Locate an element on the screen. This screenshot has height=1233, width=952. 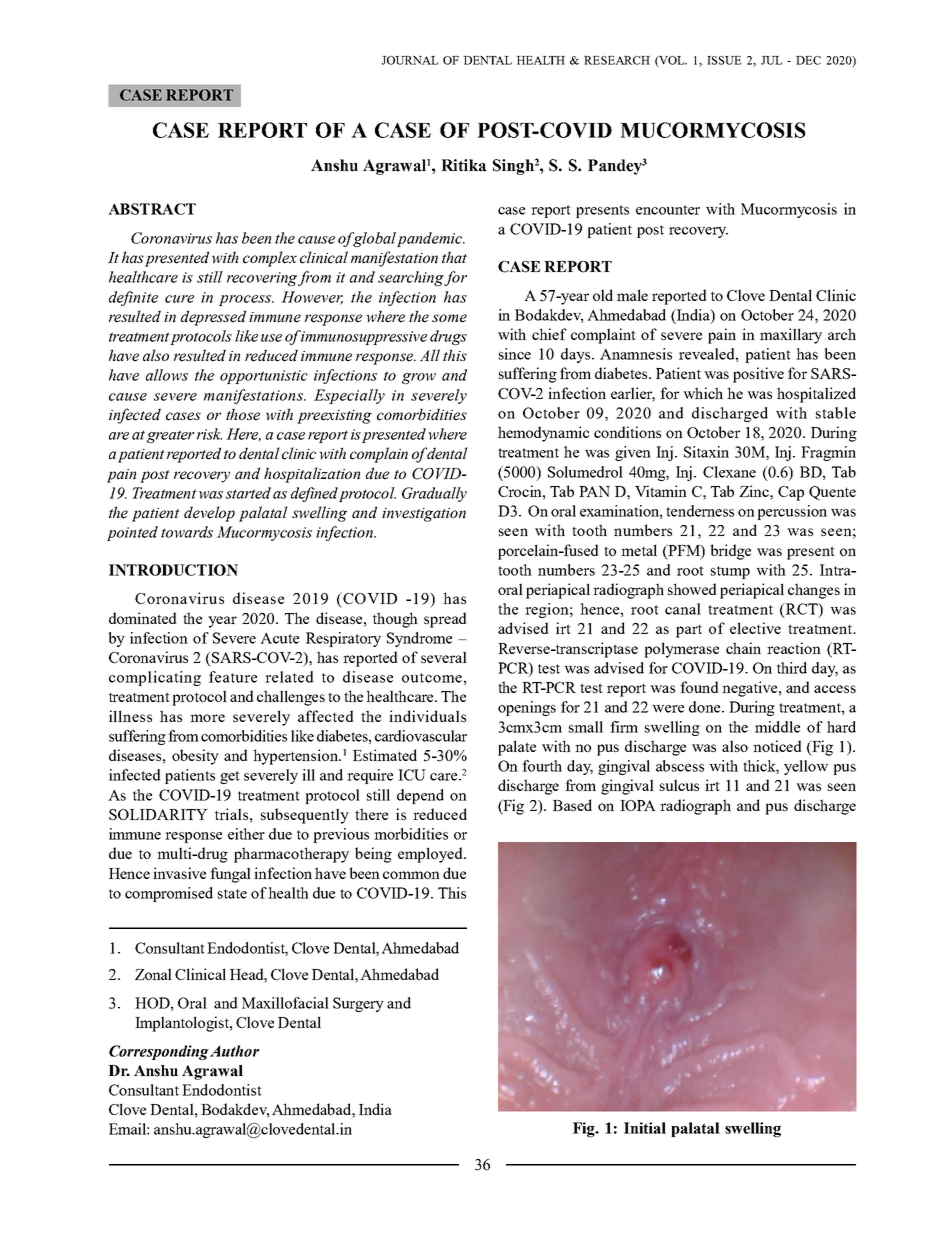
ABSTRACT is located at coordinates (152, 209).
